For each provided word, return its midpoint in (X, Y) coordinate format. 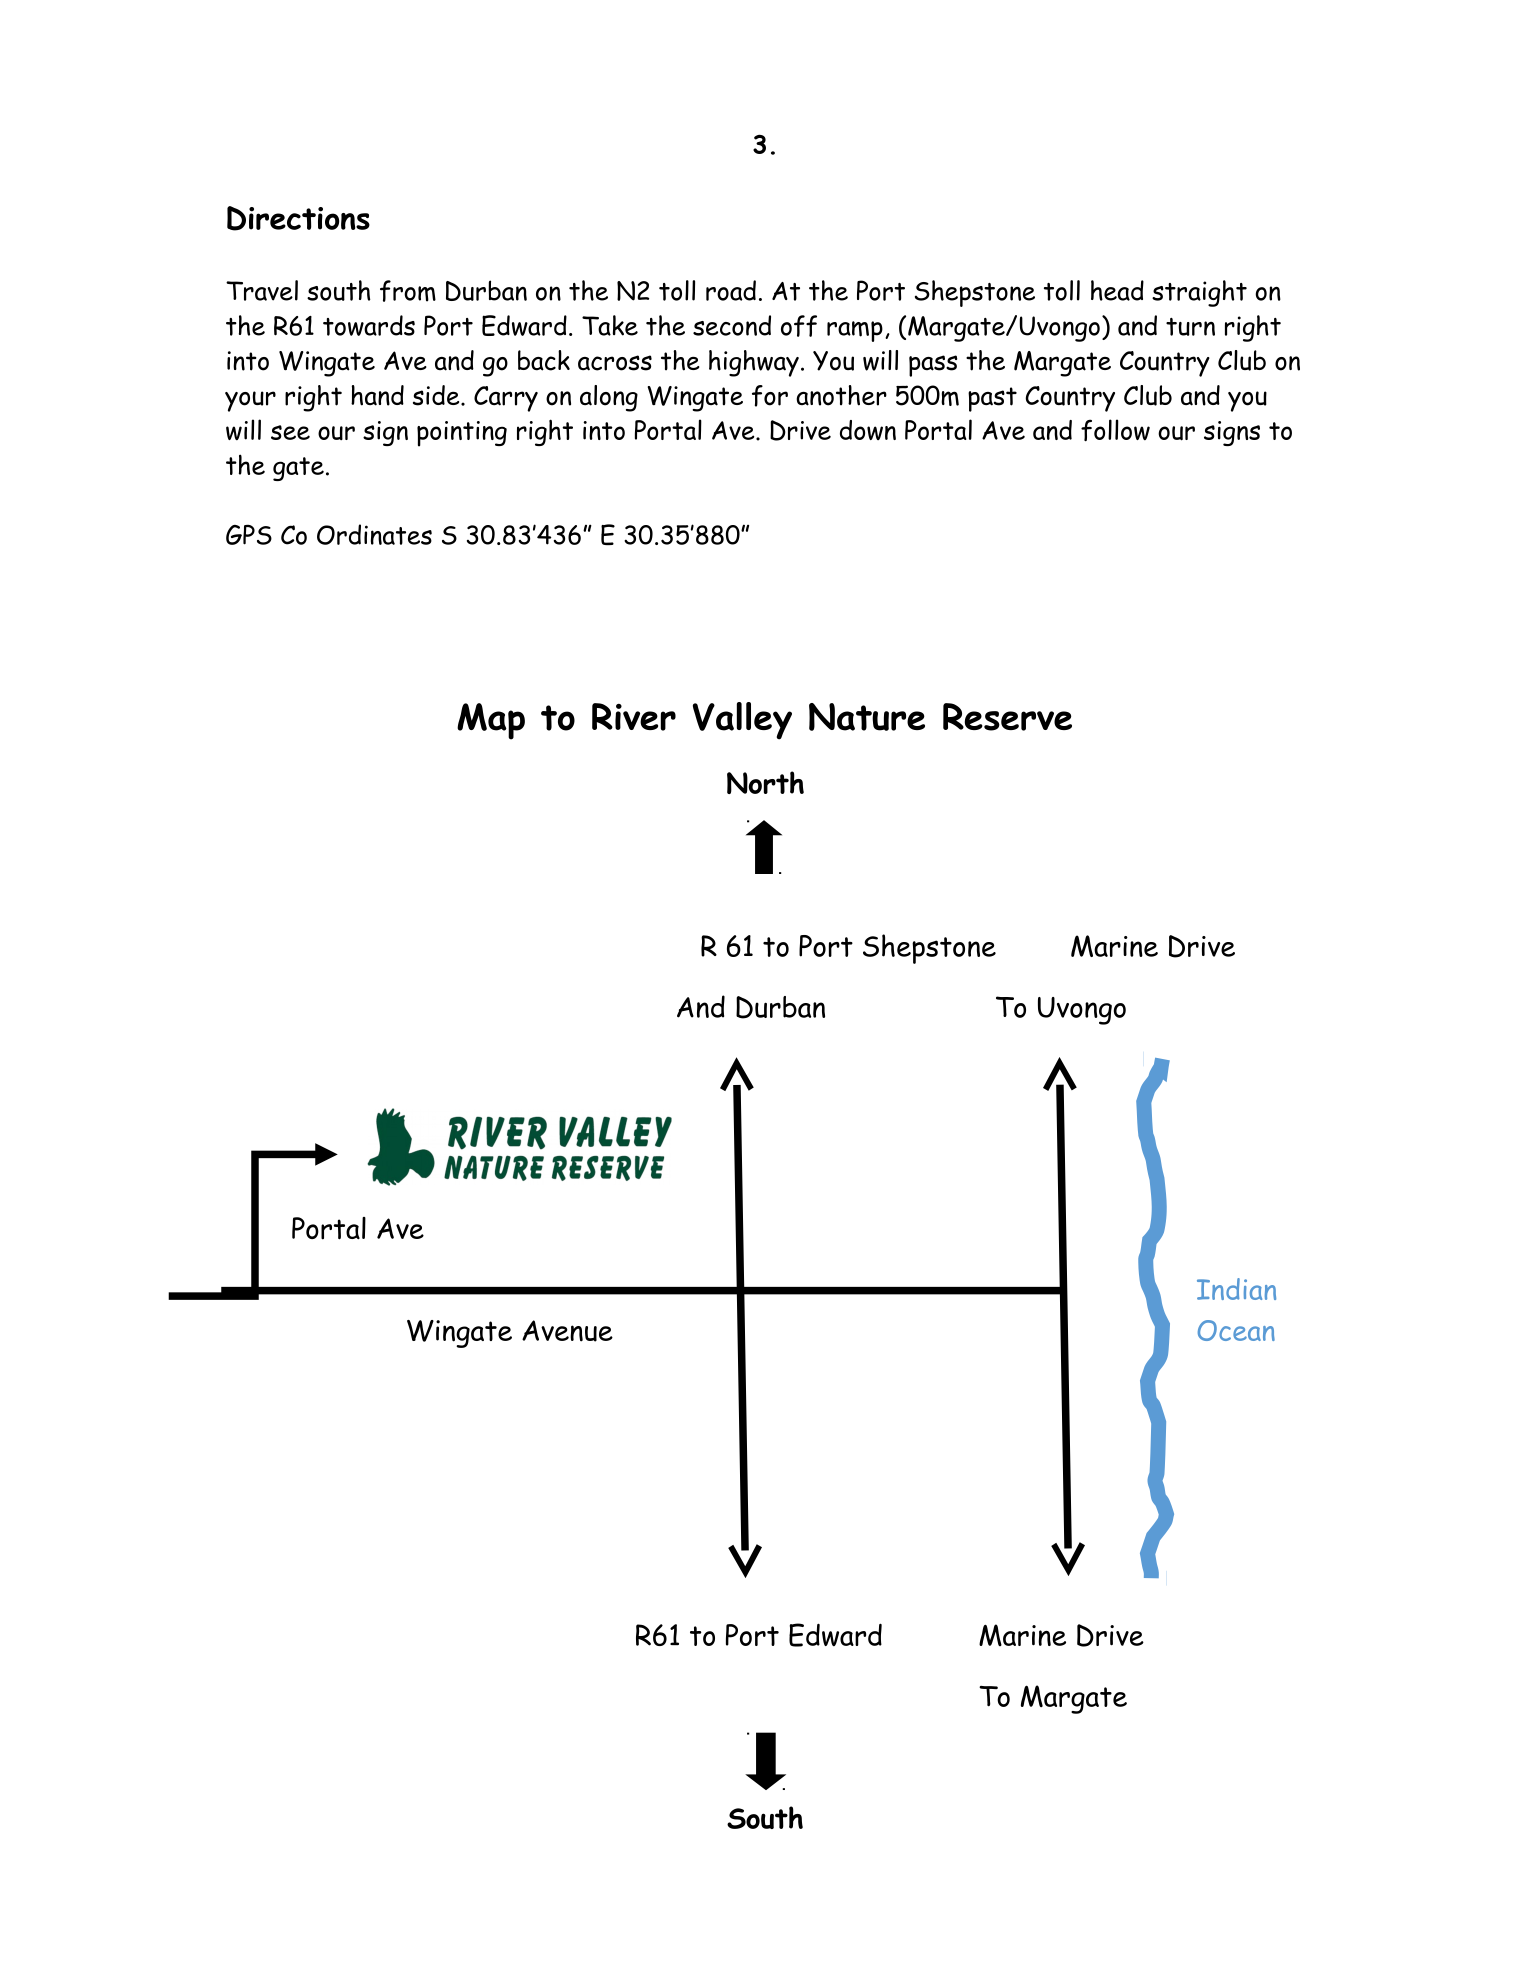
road (731, 290)
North (765, 782)
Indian (1236, 1289)
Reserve (1007, 717)
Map (491, 721)
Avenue (567, 1331)
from (408, 291)
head (1117, 290)
